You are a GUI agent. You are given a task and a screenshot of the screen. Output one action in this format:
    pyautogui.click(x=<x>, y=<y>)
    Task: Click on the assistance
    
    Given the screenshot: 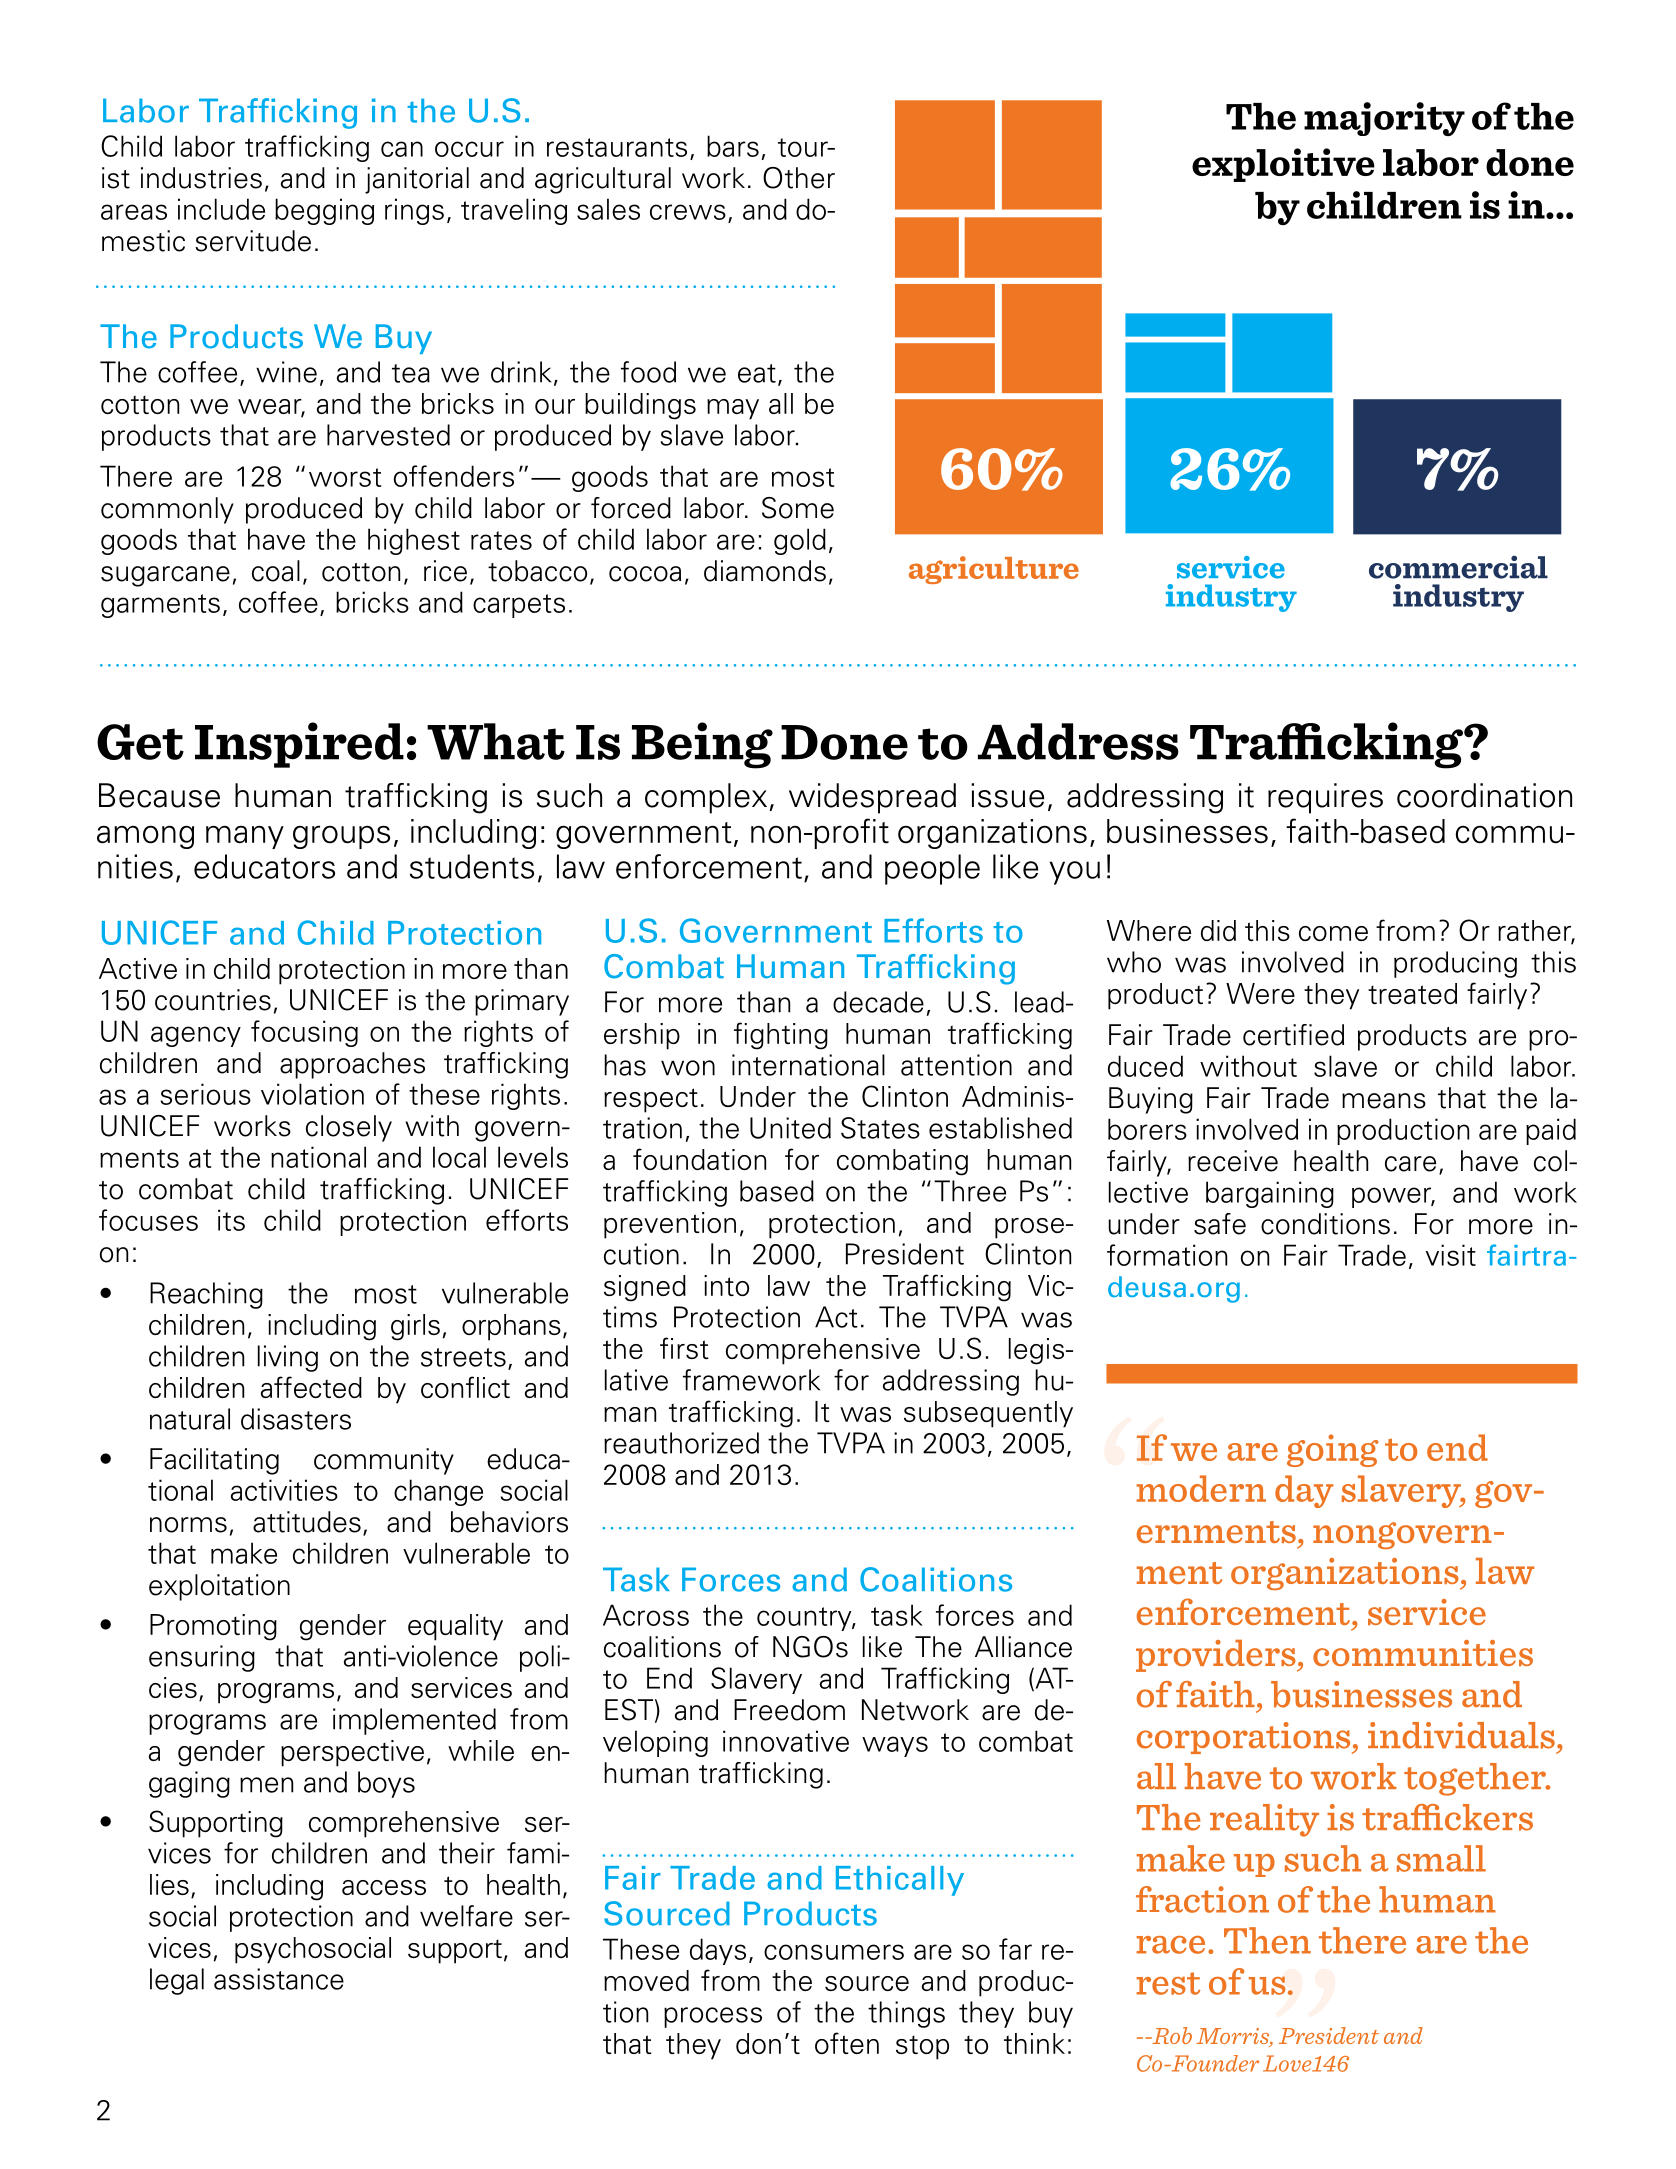 What is the action you would take?
    pyautogui.click(x=279, y=1979)
